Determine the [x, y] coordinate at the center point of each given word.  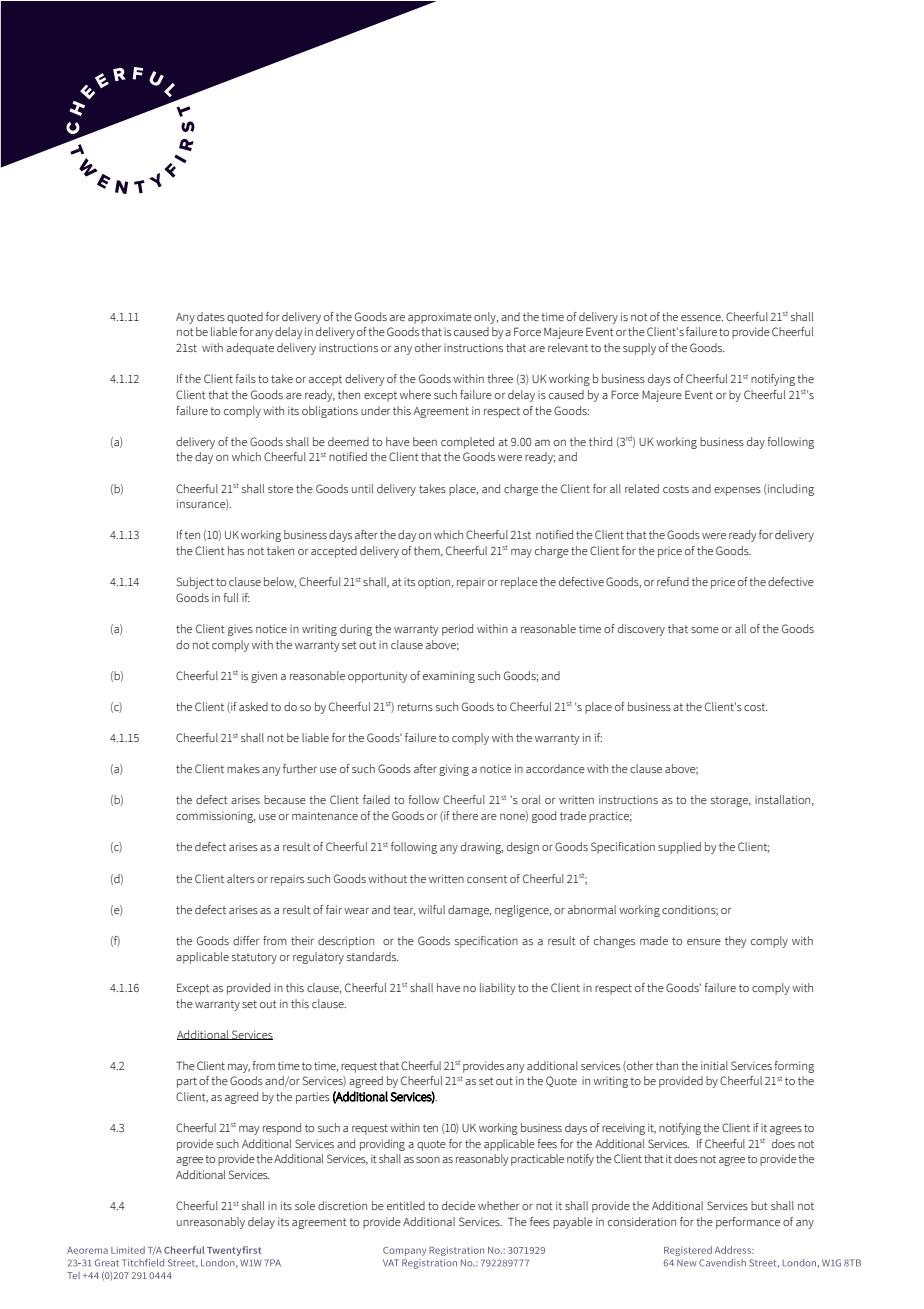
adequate [250, 349]
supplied [679, 848]
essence [702, 317]
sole [305, 1205]
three [500, 378]
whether [498, 1205]
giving [454, 770]
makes [243, 768]
